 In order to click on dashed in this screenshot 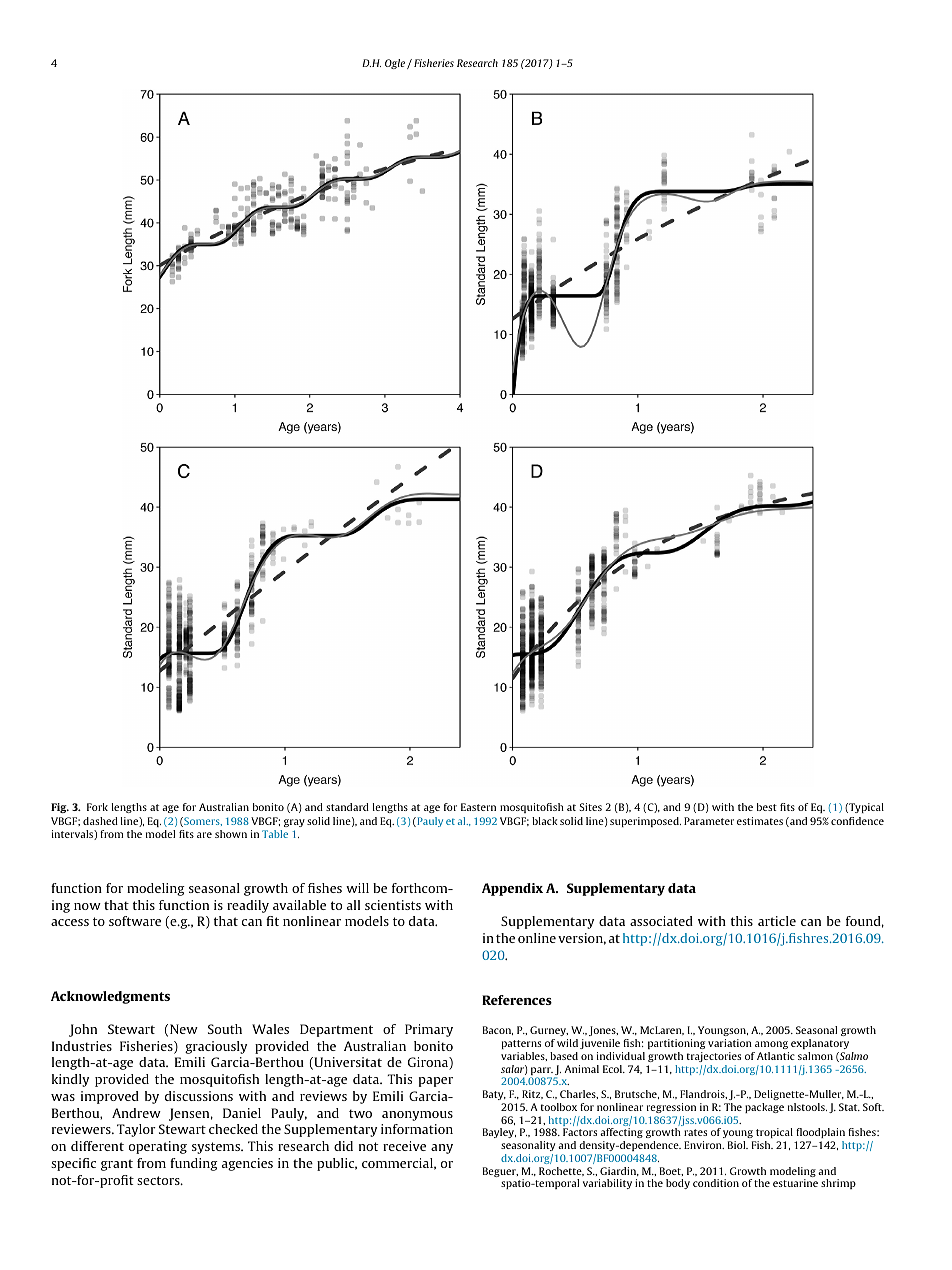, I will do `click(100, 821)`.
